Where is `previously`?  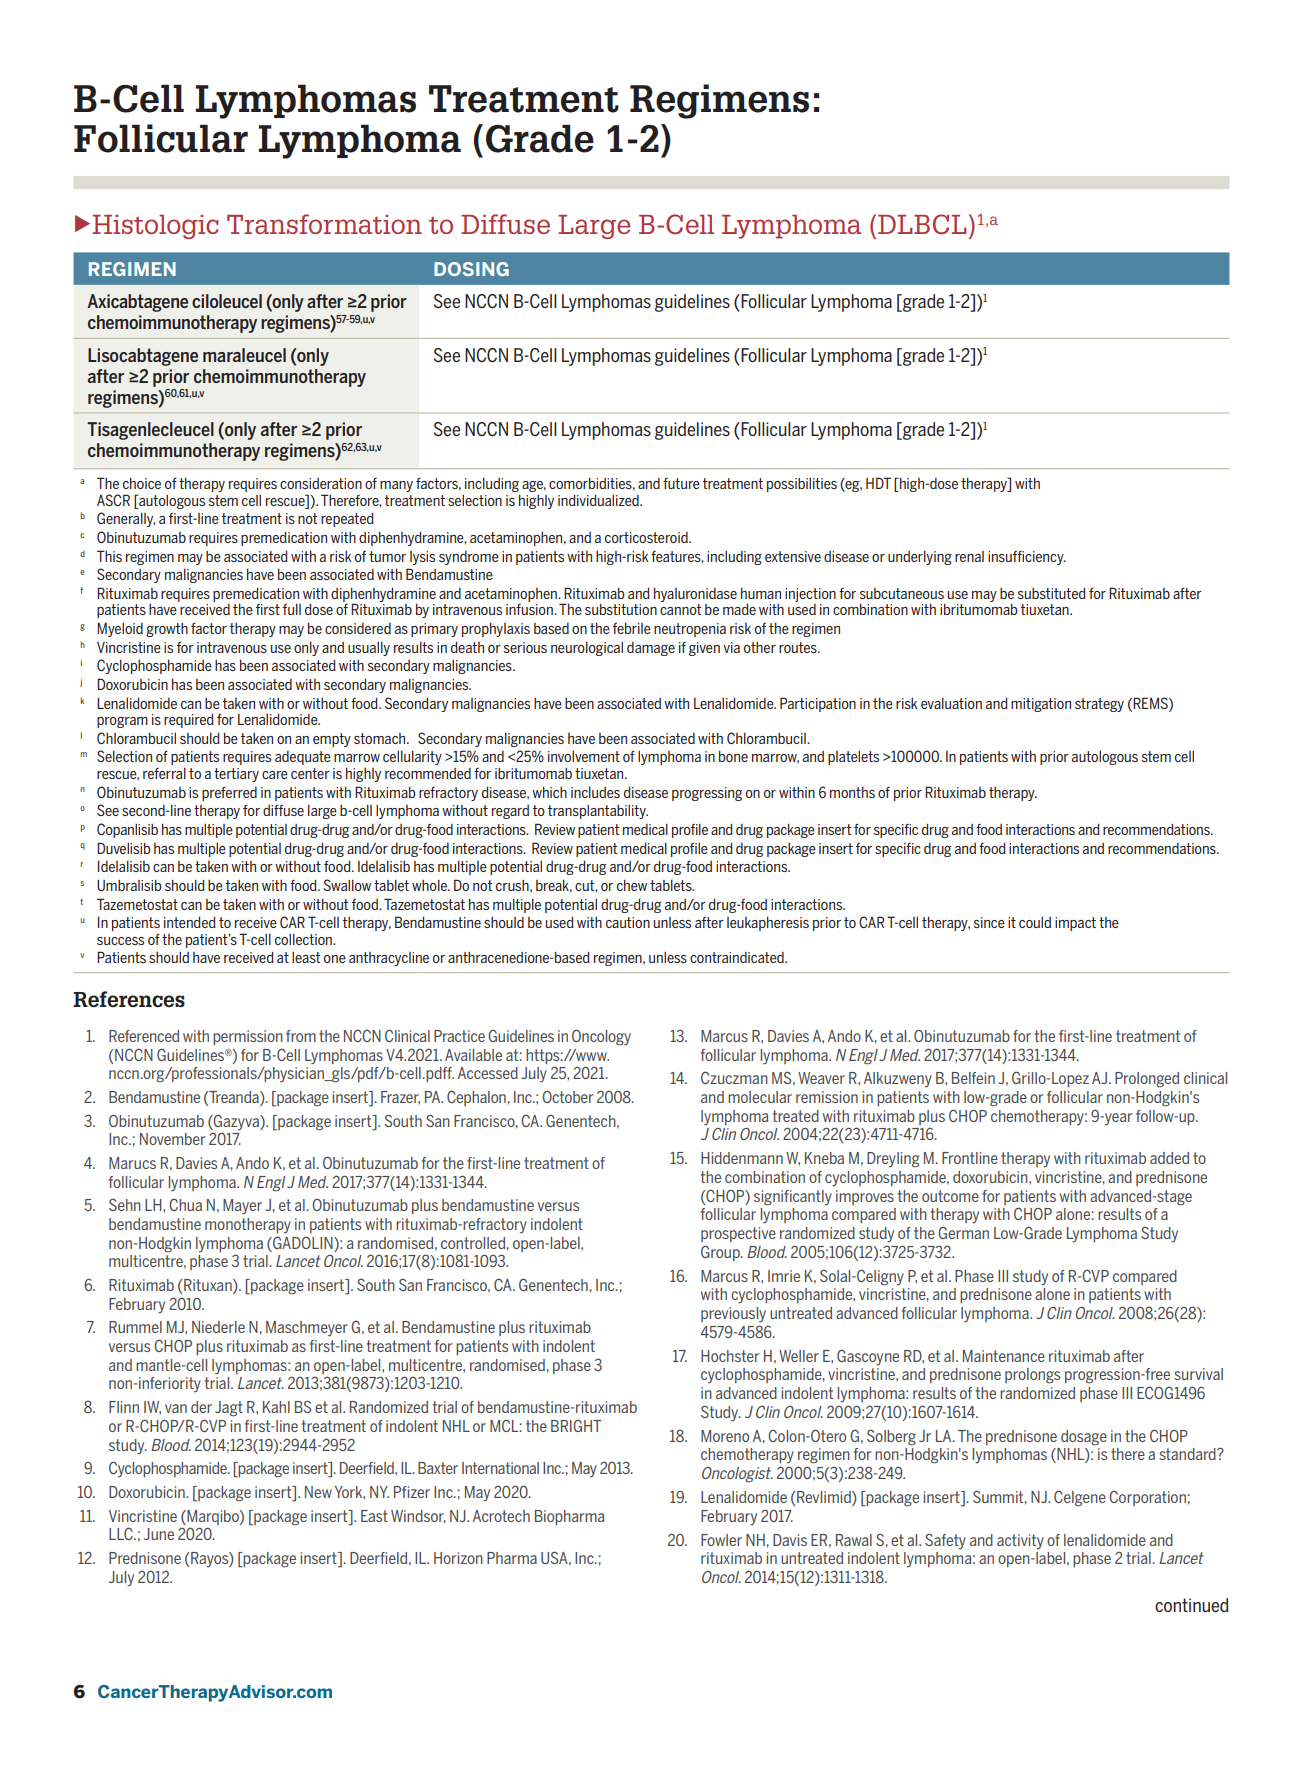 previously is located at coordinates (733, 1315).
